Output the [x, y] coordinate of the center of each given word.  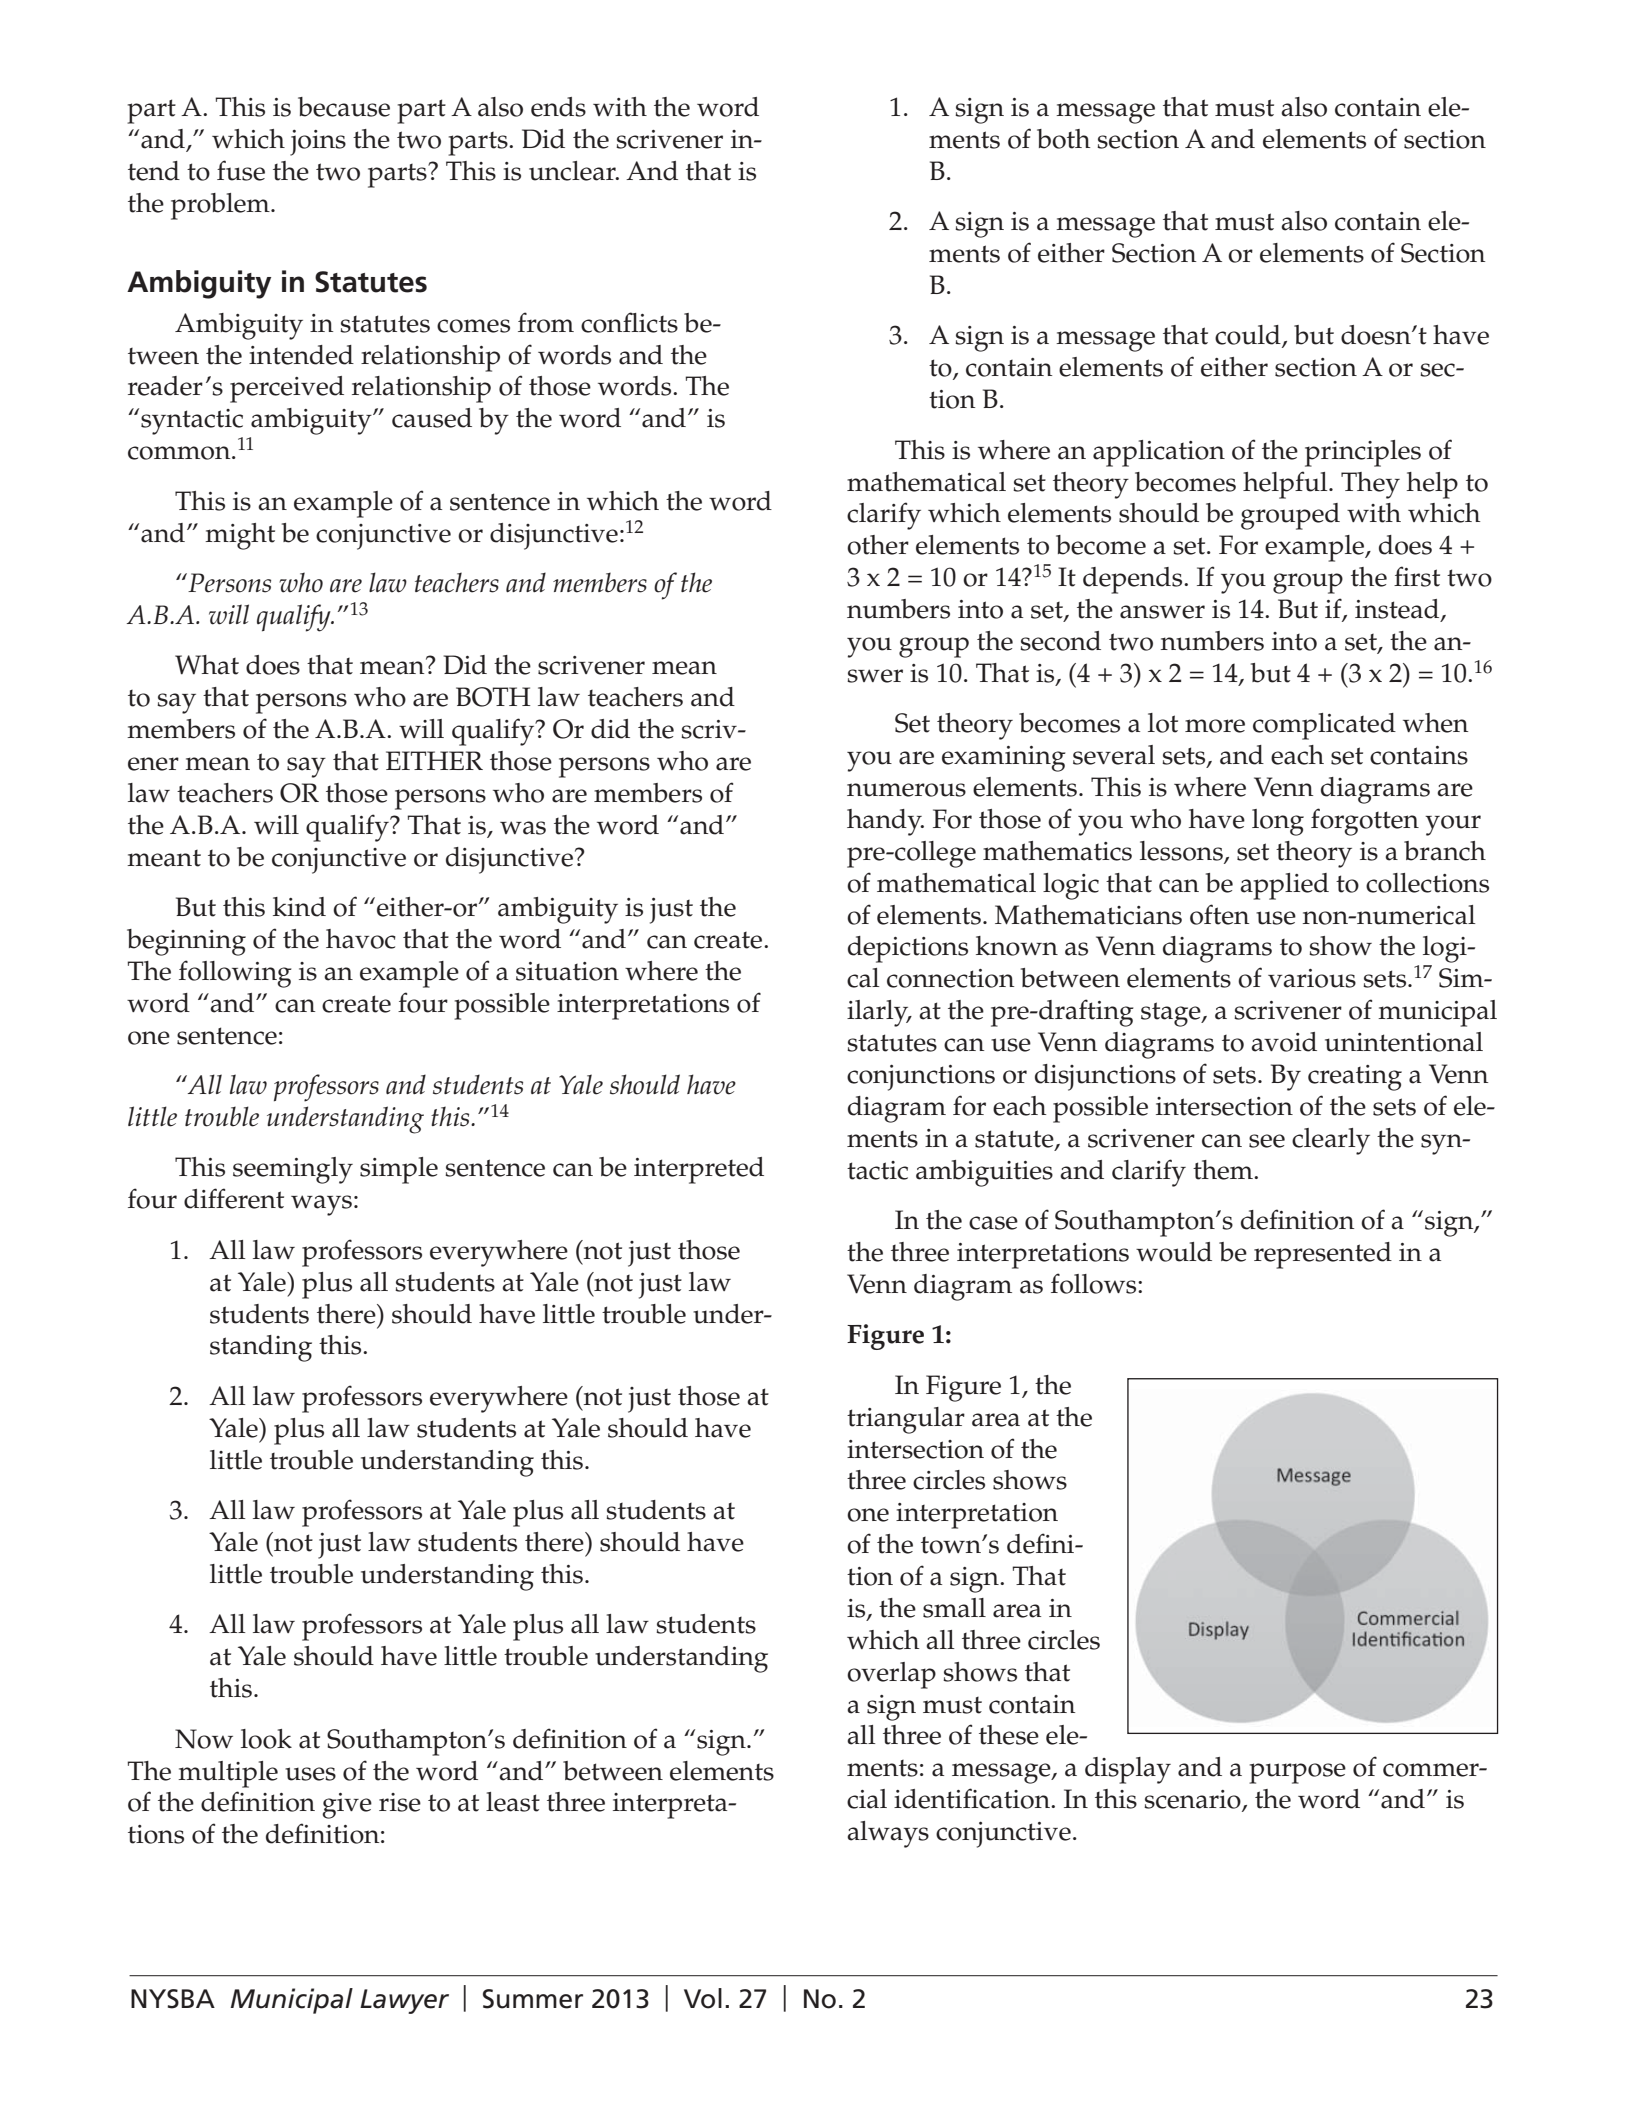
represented [1323, 1255]
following [235, 974]
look [266, 1739]
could [1249, 336]
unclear [573, 171]
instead [1398, 610]
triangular [906, 1420]
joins [318, 143]
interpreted [699, 1170]
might [240, 536]
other [878, 545]
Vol [703, 1998]
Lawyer [404, 2001]
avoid [1284, 1042]
